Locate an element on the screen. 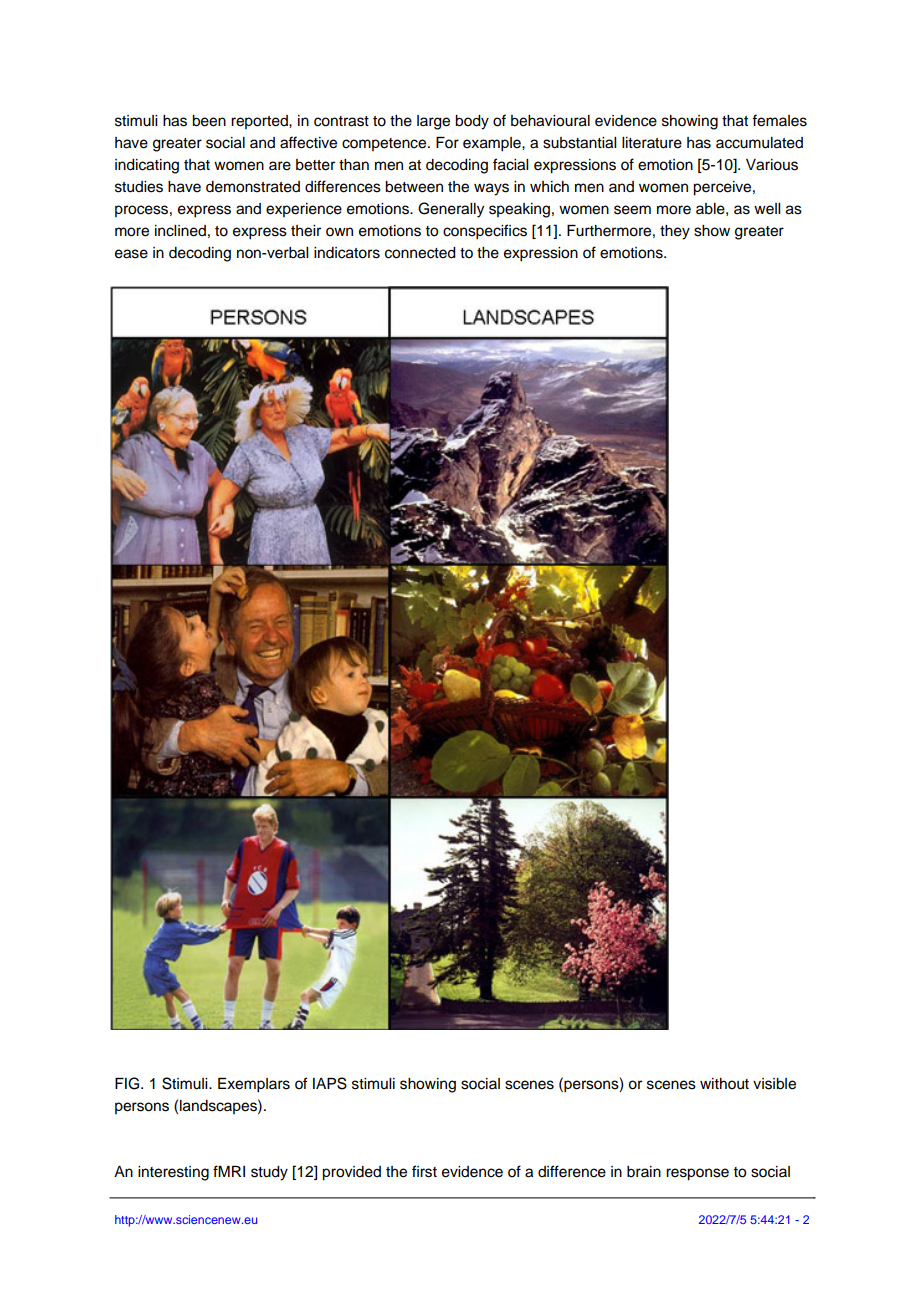 The height and width of the screenshot is (1308, 924). first is located at coordinates (424, 1171).
